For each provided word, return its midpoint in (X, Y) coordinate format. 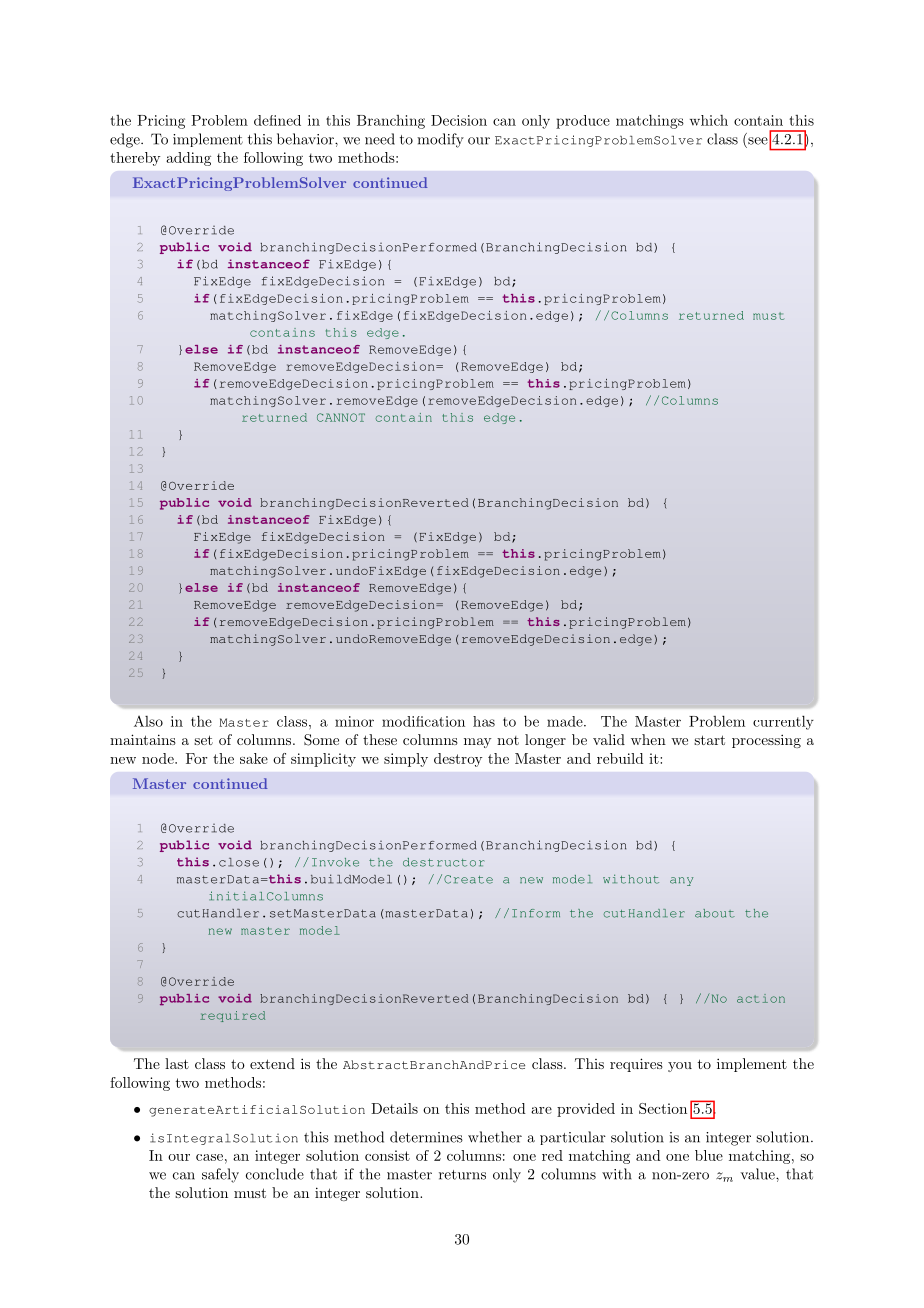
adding (188, 159)
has (484, 721)
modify (440, 140)
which (709, 120)
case (209, 1157)
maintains (143, 739)
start (709, 740)
